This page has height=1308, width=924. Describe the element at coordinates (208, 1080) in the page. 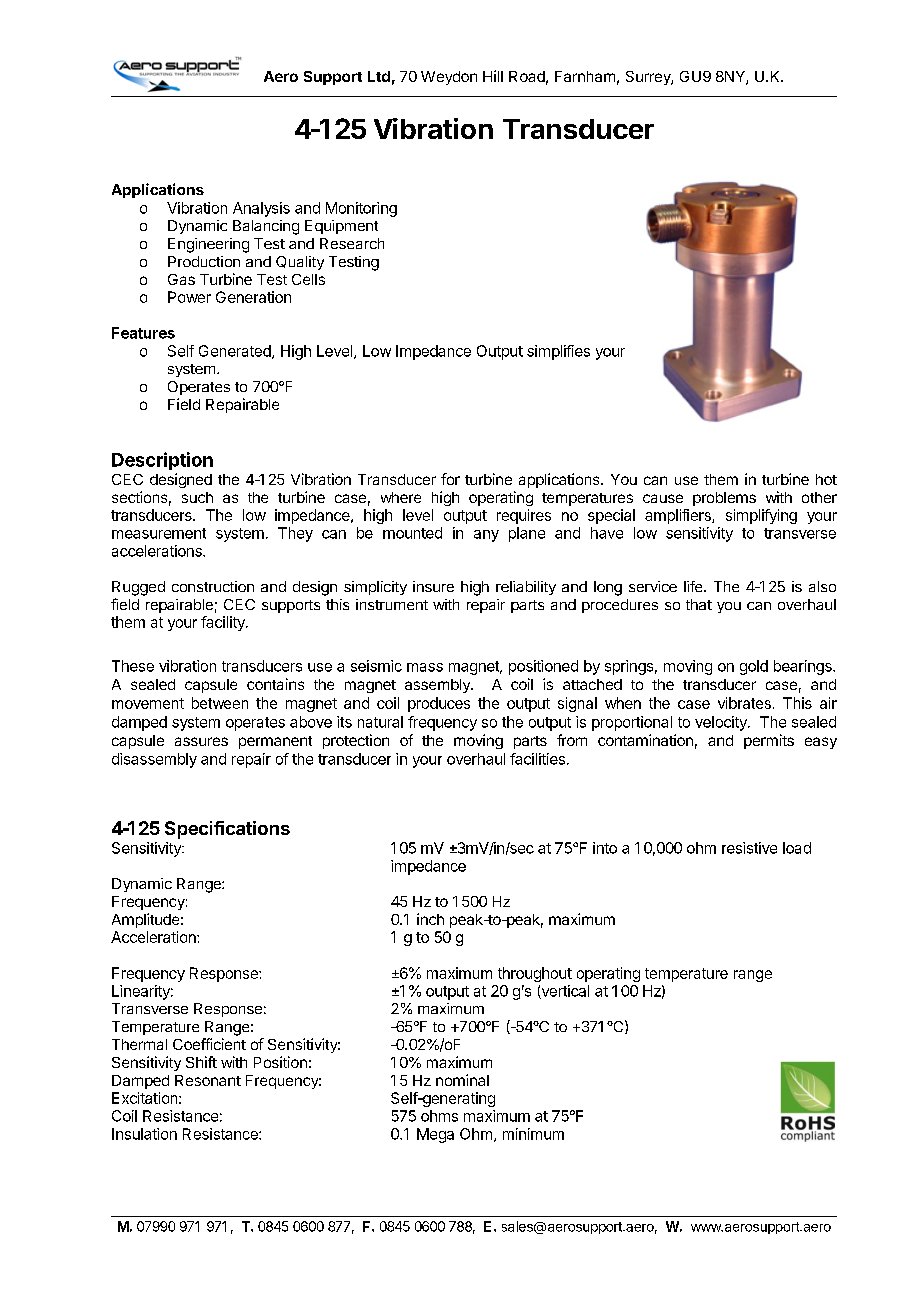

I see `Resonant` at that location.
